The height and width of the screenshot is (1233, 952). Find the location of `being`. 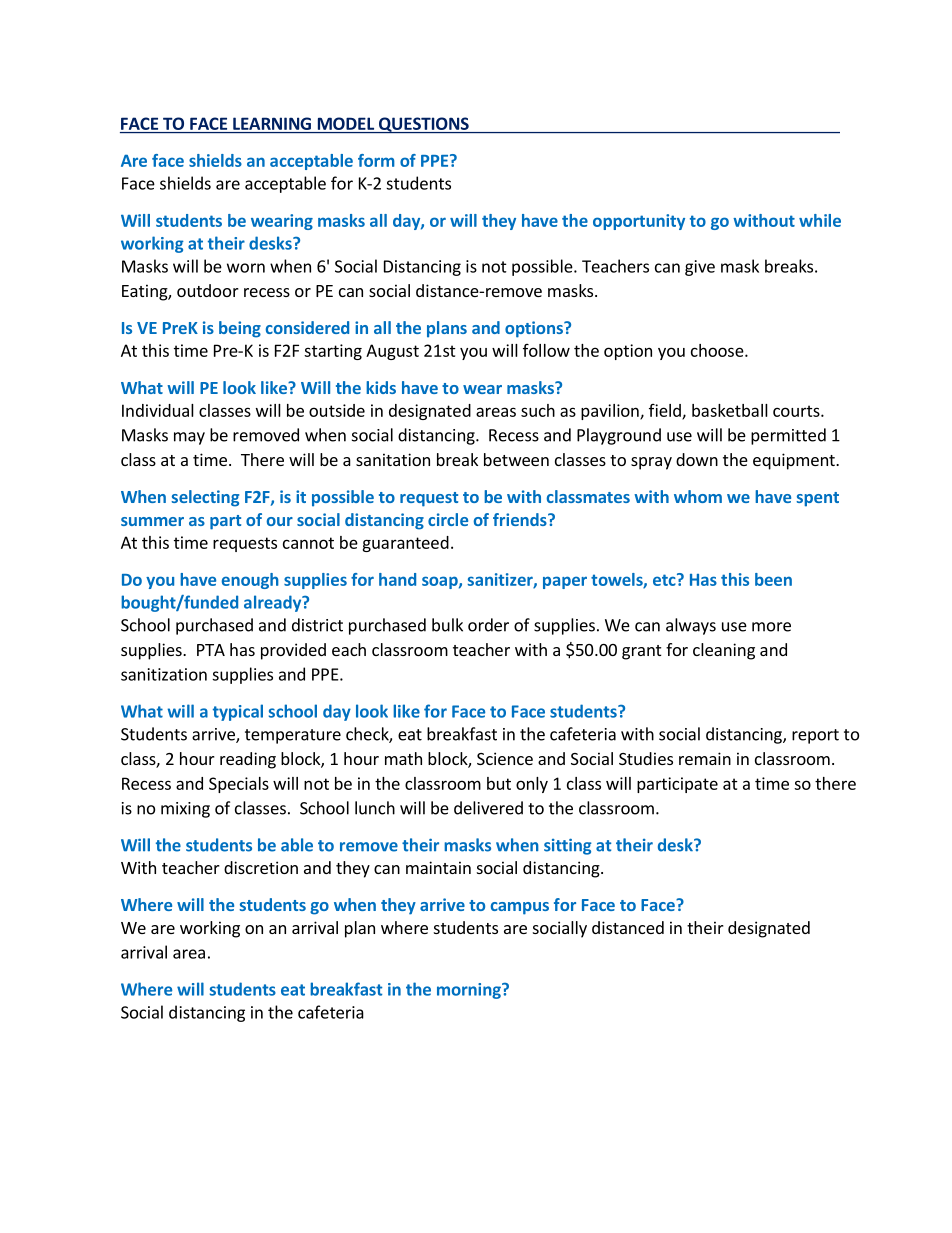

being is located at coordinates (240, 329).
